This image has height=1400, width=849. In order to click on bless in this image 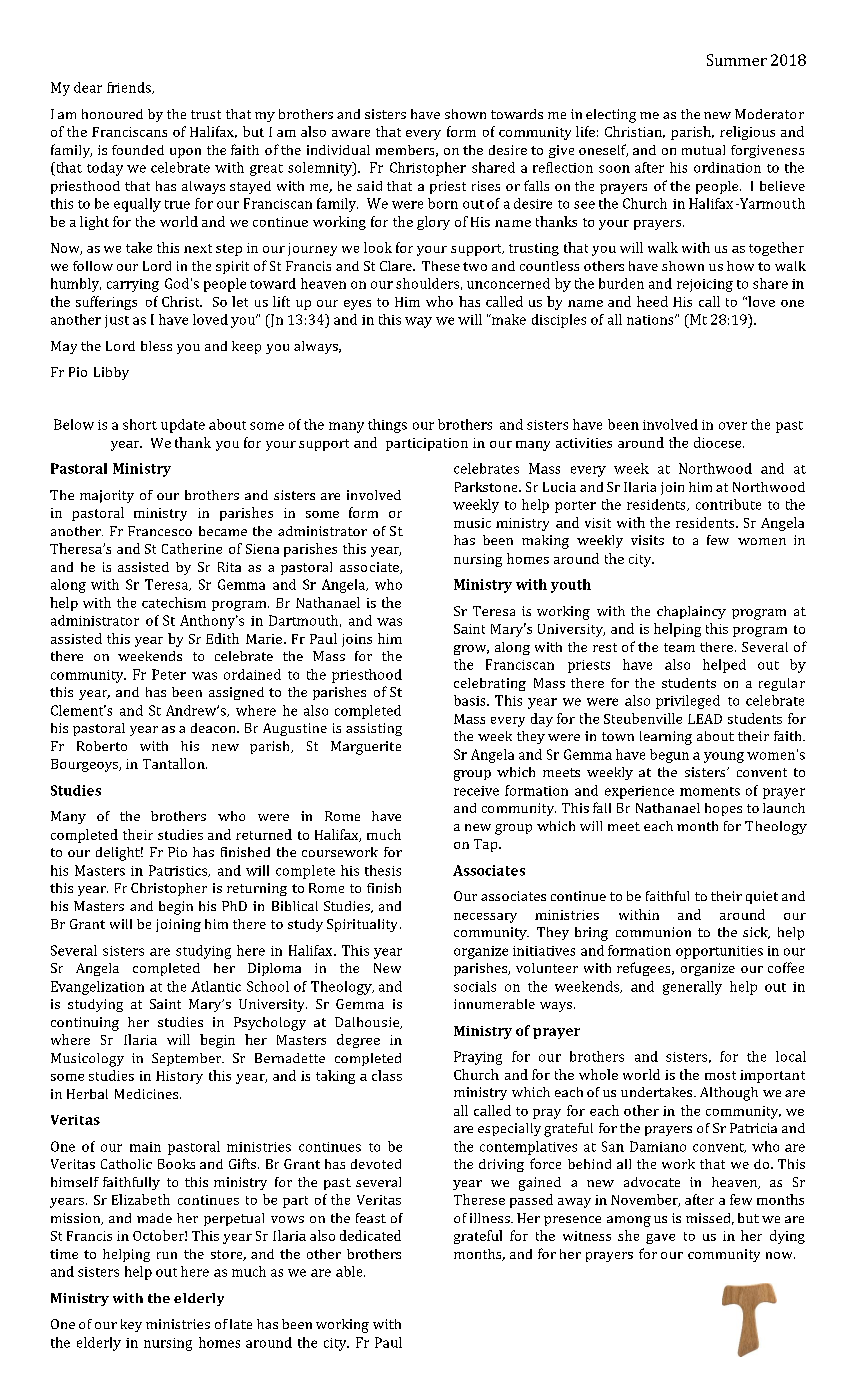, I will do `click(156, 346)`.
